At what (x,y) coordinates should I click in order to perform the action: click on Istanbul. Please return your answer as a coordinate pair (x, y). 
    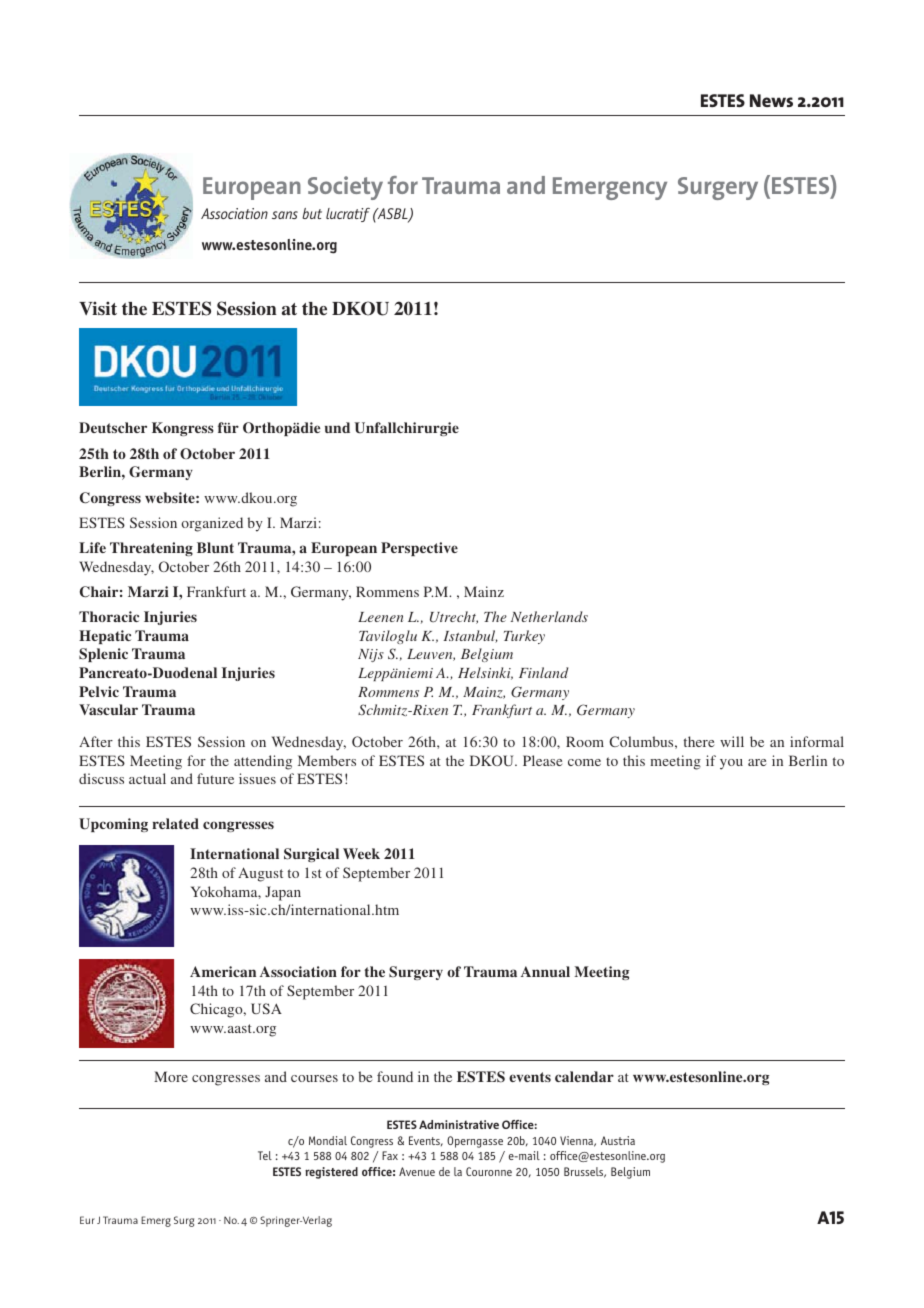
    Looking at the image, I should click on (470, 636).
